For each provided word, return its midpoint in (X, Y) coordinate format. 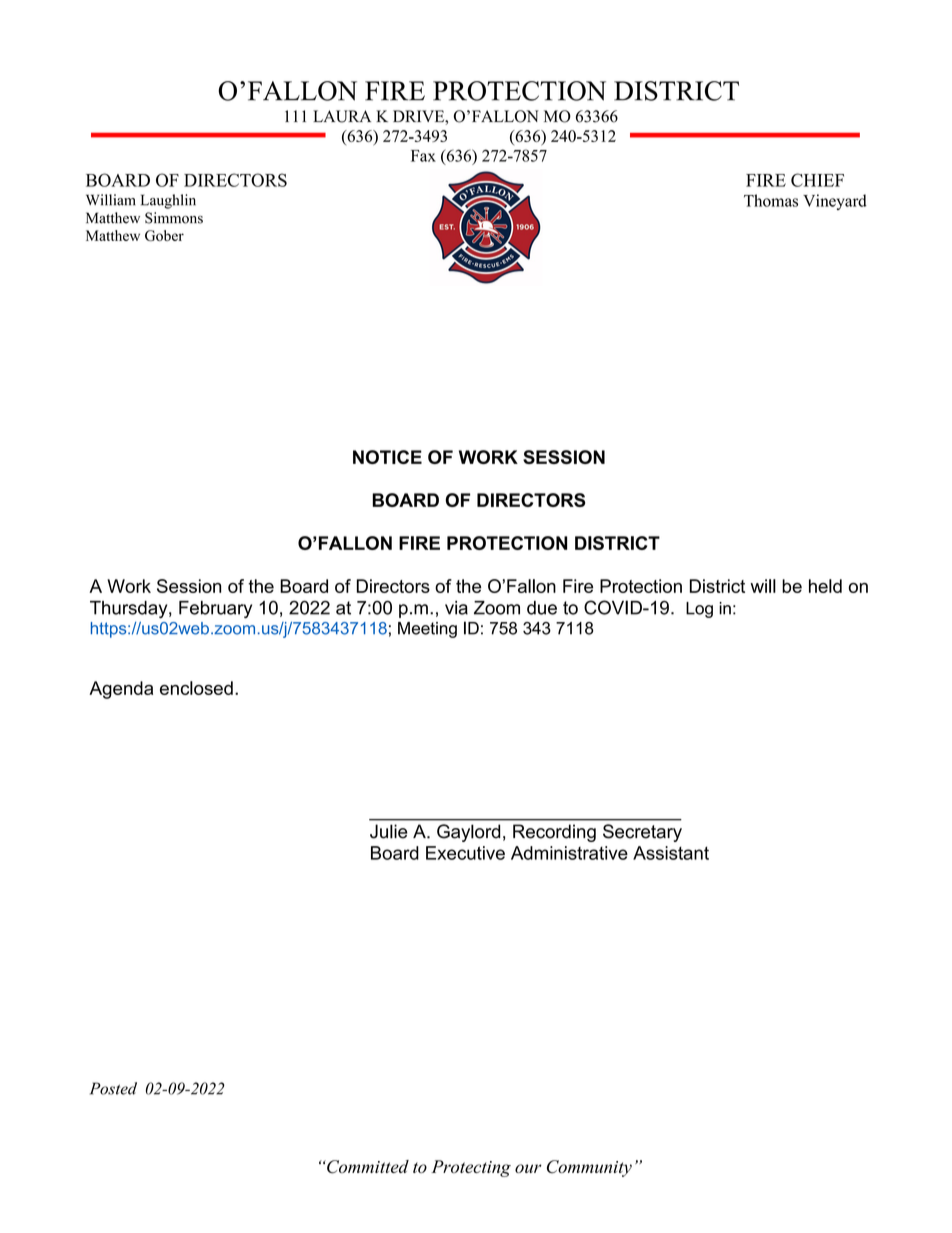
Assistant (671, 853)
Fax (423, 156)
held (825, 586)
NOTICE (387, 457)
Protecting (471, 1168)
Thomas (771, 200)
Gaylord (468, 833)
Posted (113, 1088)
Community (589, 1168)
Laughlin (168, 201)
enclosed (196, 688)
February (215, 609)
